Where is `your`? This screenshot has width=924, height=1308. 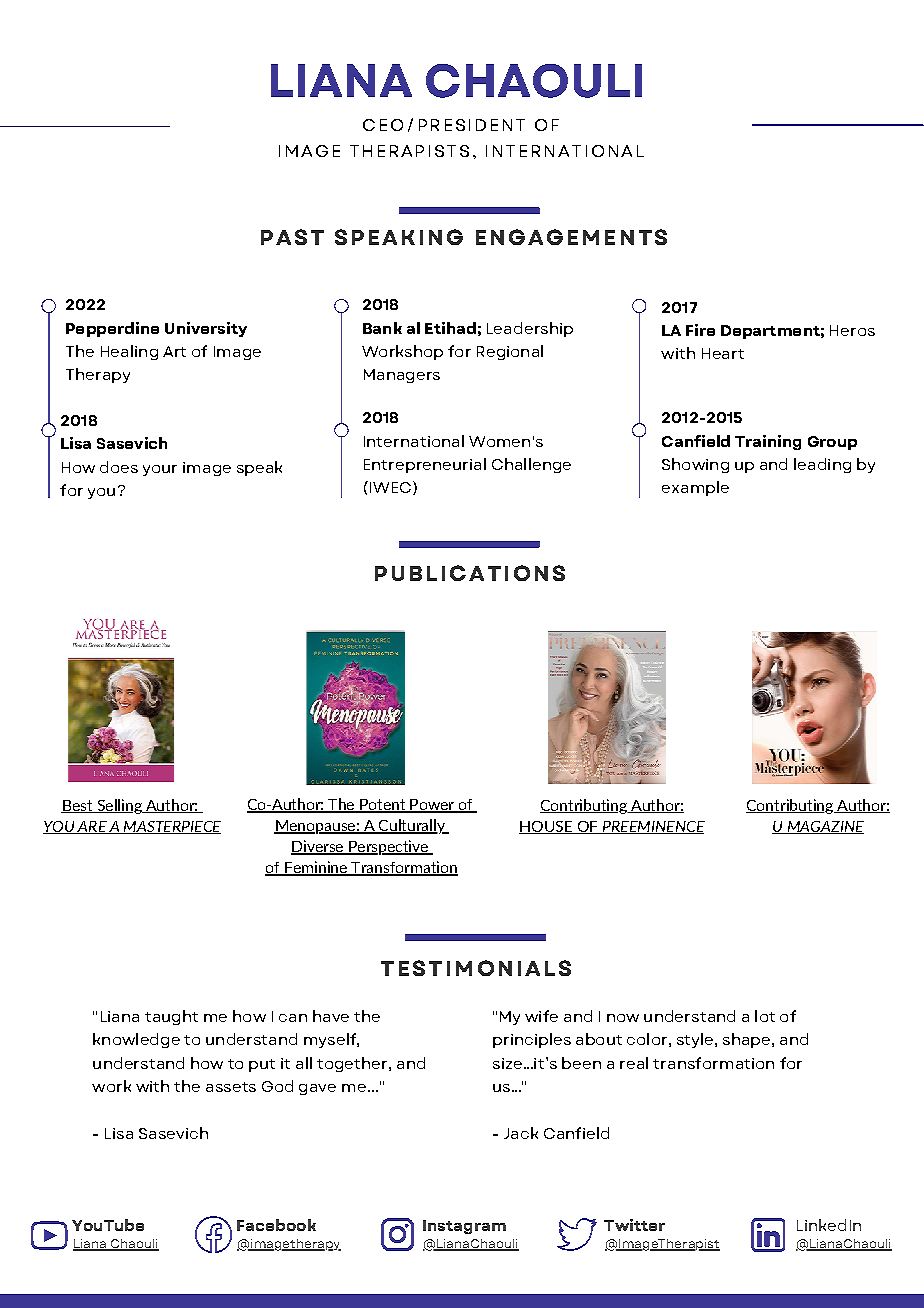 your is located at coordinates (160, 470).
